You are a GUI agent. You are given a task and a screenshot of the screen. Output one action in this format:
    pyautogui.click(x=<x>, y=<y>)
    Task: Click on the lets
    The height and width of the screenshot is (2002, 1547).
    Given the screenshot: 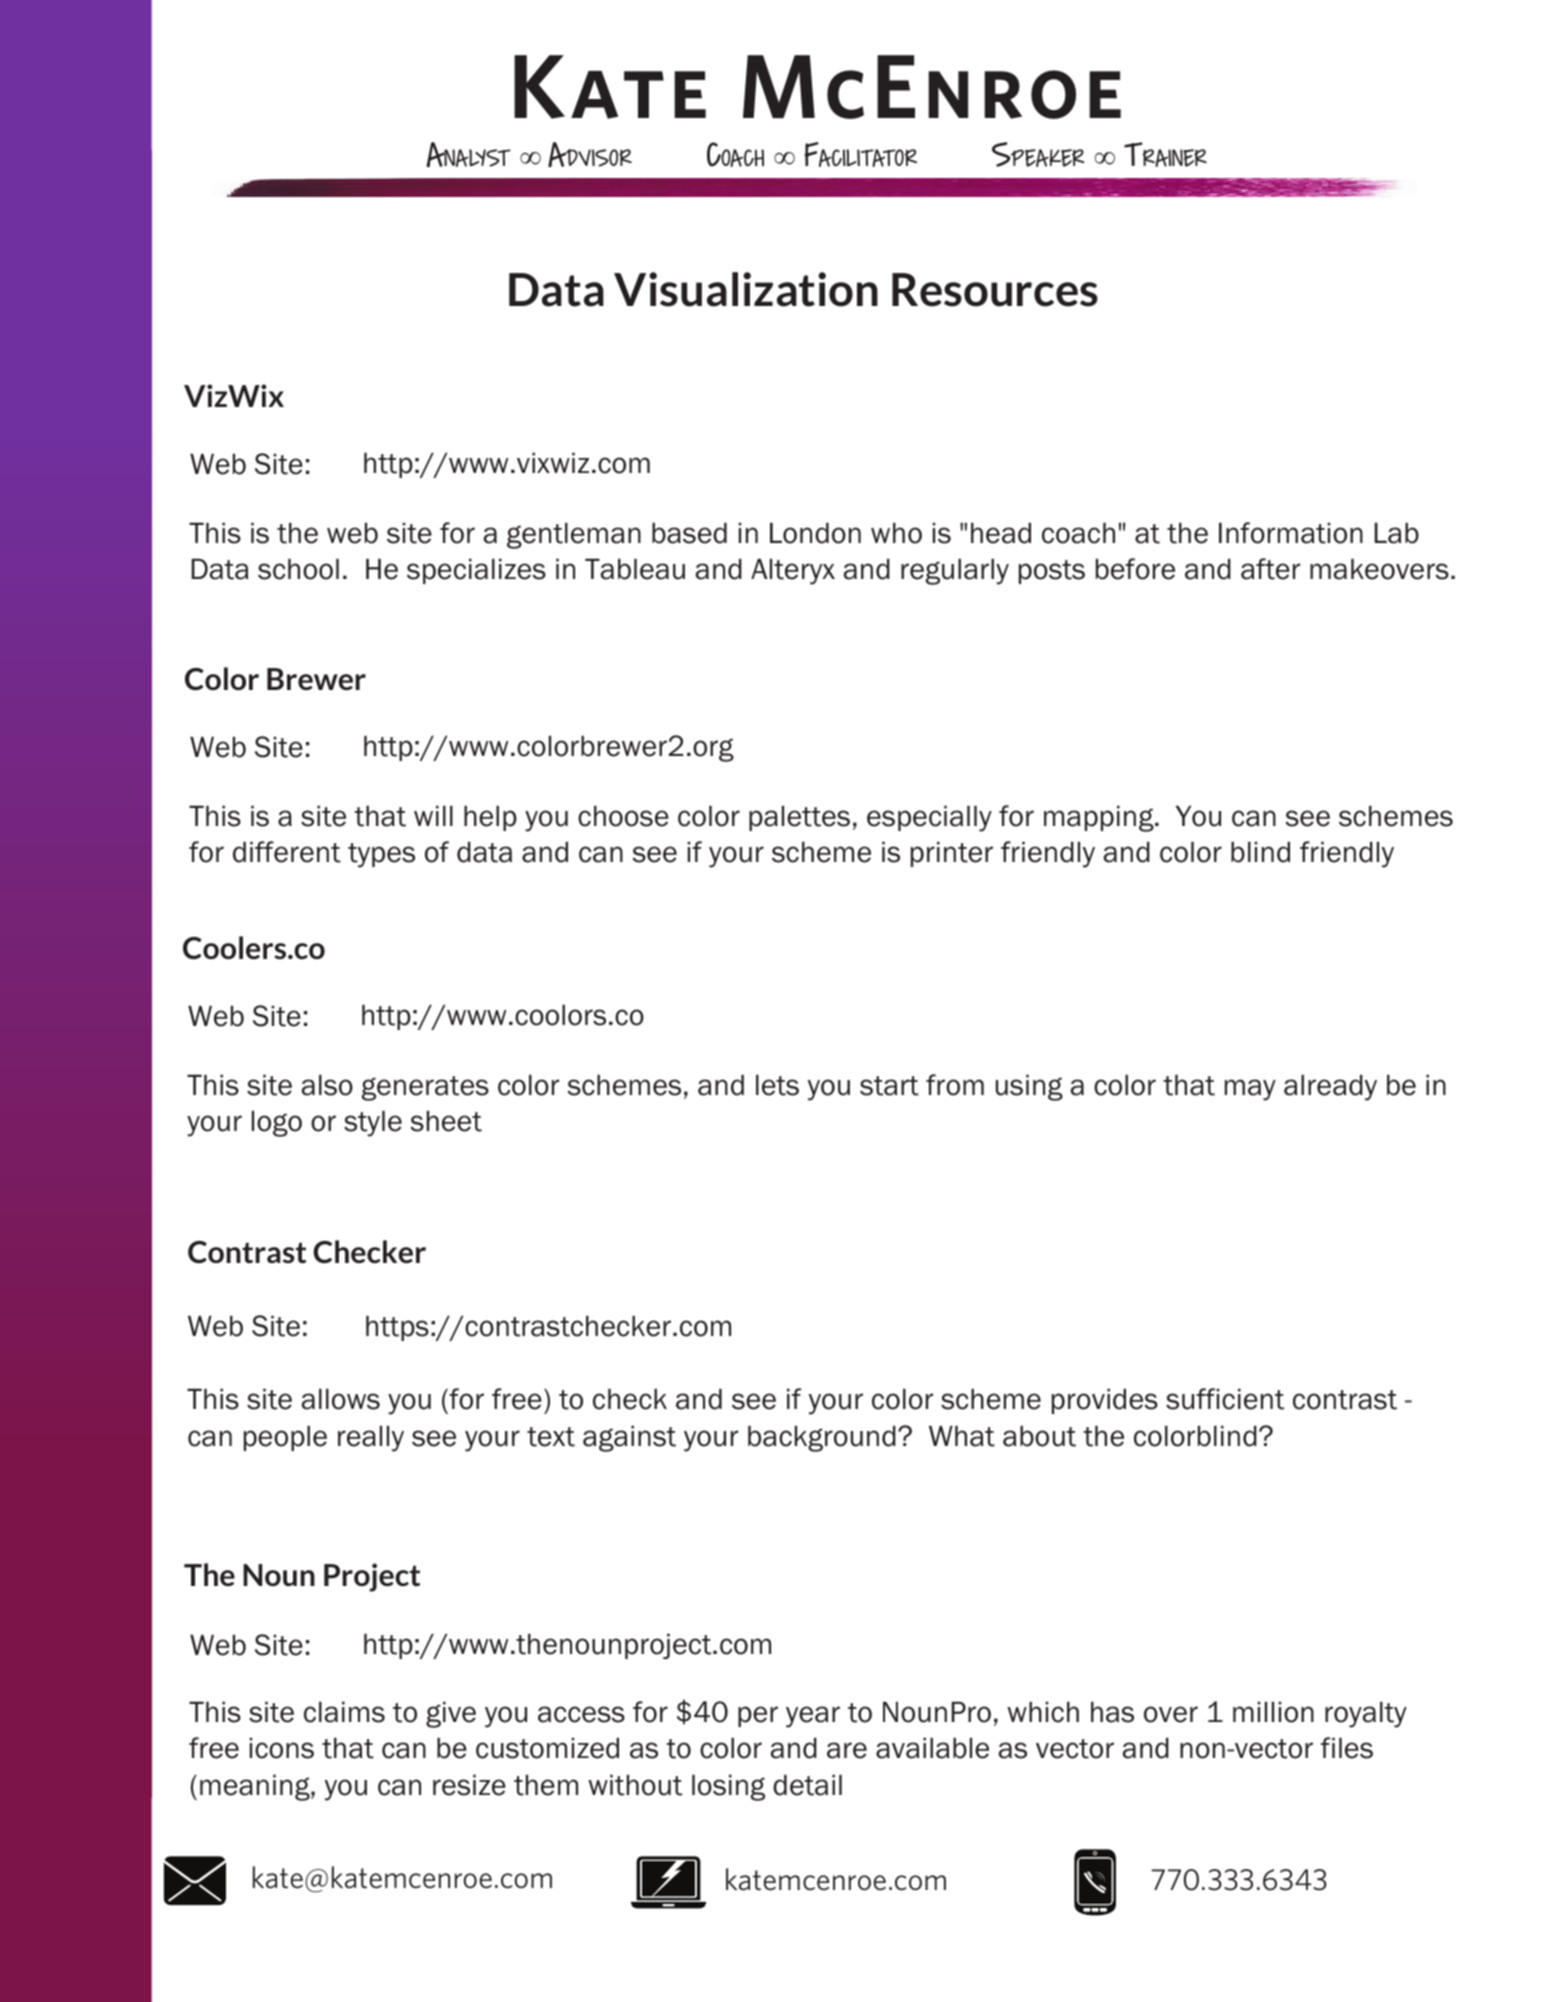 What is the action you would take?
    pyautogui.click(x=777, y=1085)
